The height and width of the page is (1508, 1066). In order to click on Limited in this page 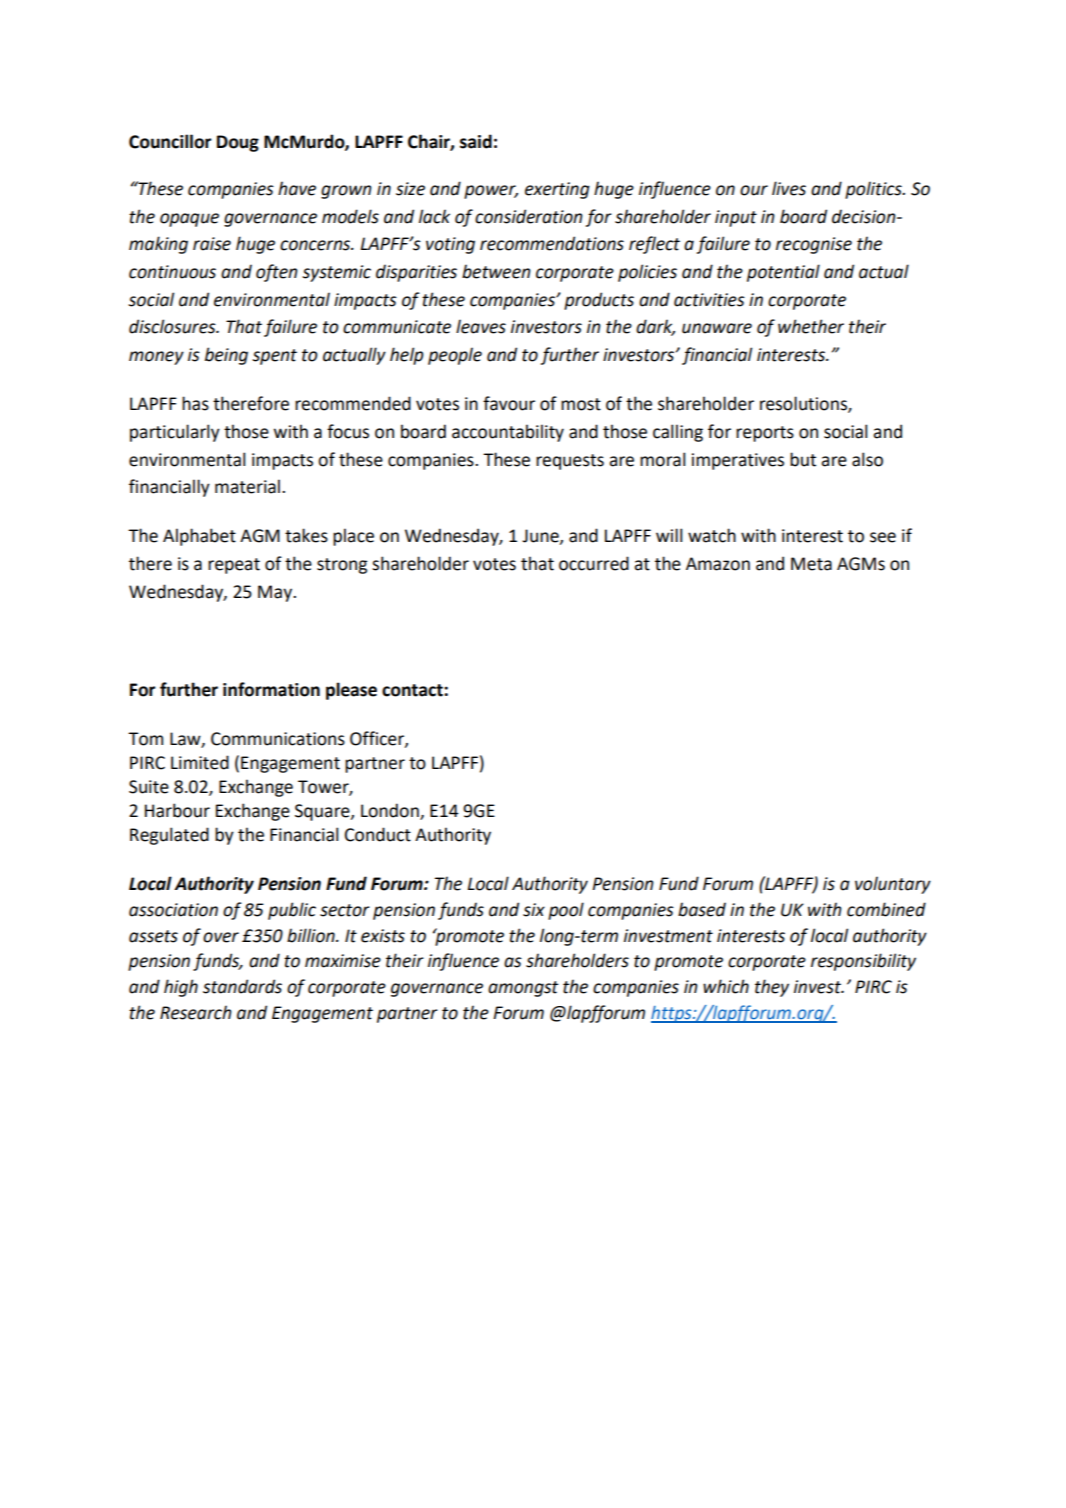, I will do `click(200, 762)`.
